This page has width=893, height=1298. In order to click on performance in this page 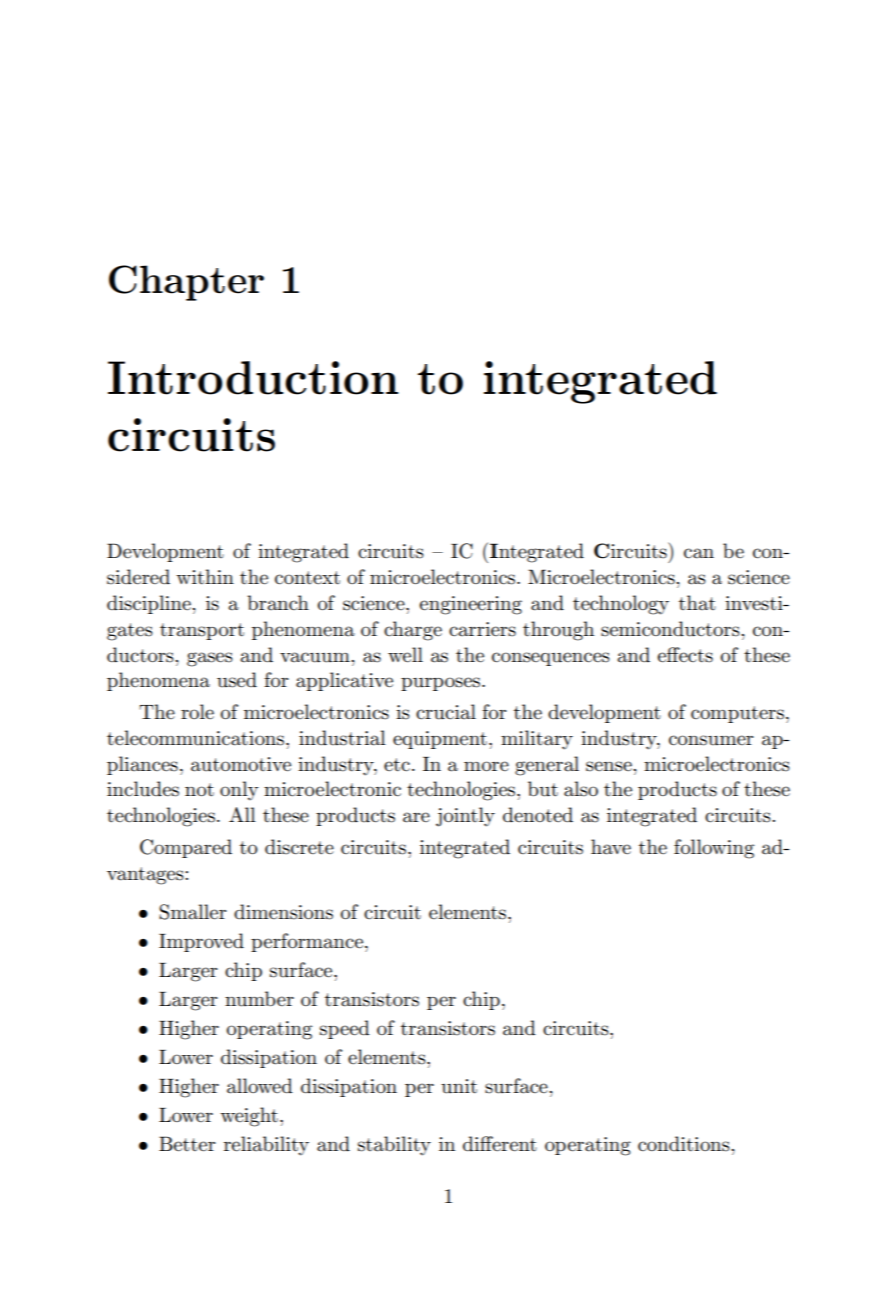, I will do `click(308, 942)`.
